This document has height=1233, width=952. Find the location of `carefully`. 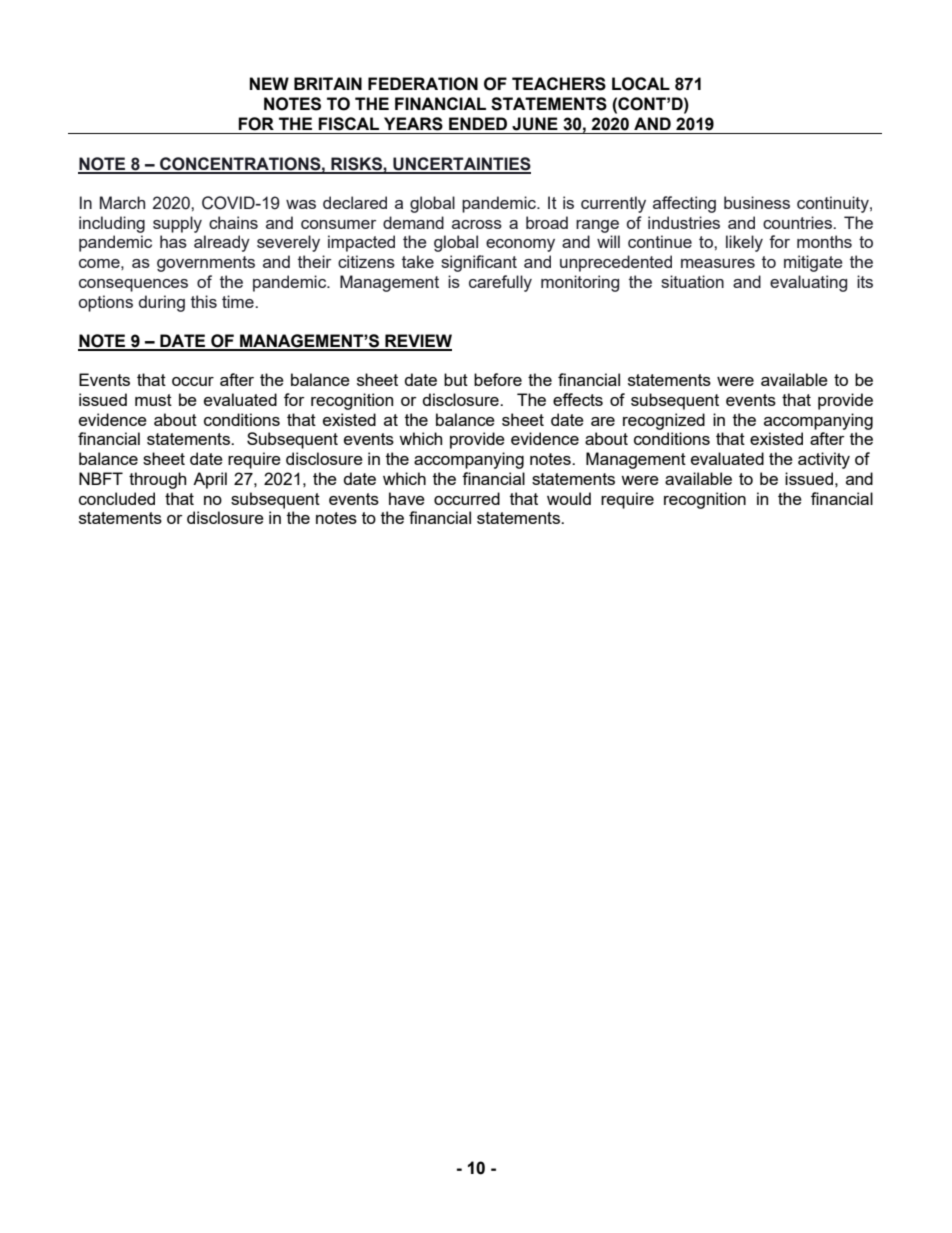

carefully is located at coordinates (500, 283).
